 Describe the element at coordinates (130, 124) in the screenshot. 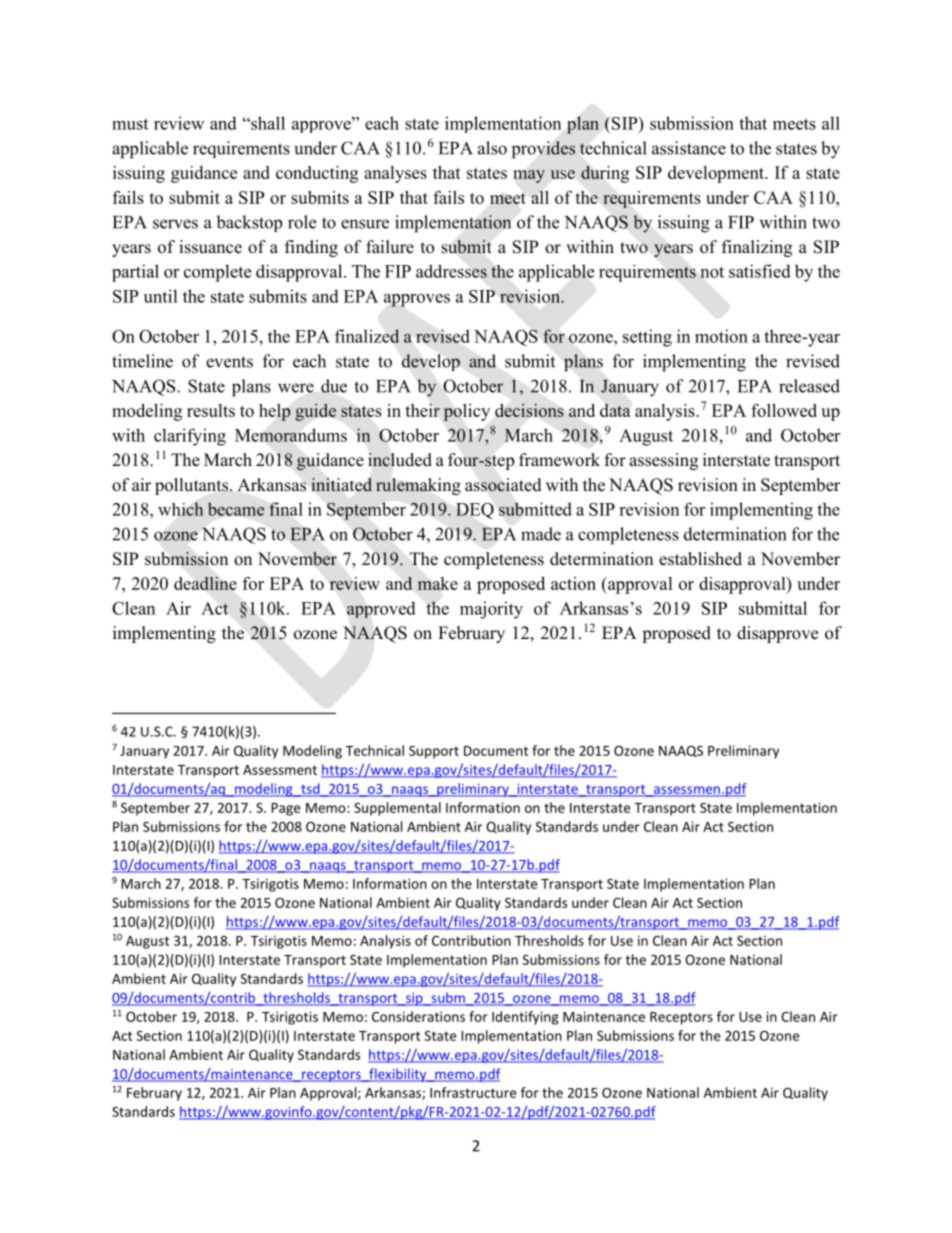

I see `must` at that location.
